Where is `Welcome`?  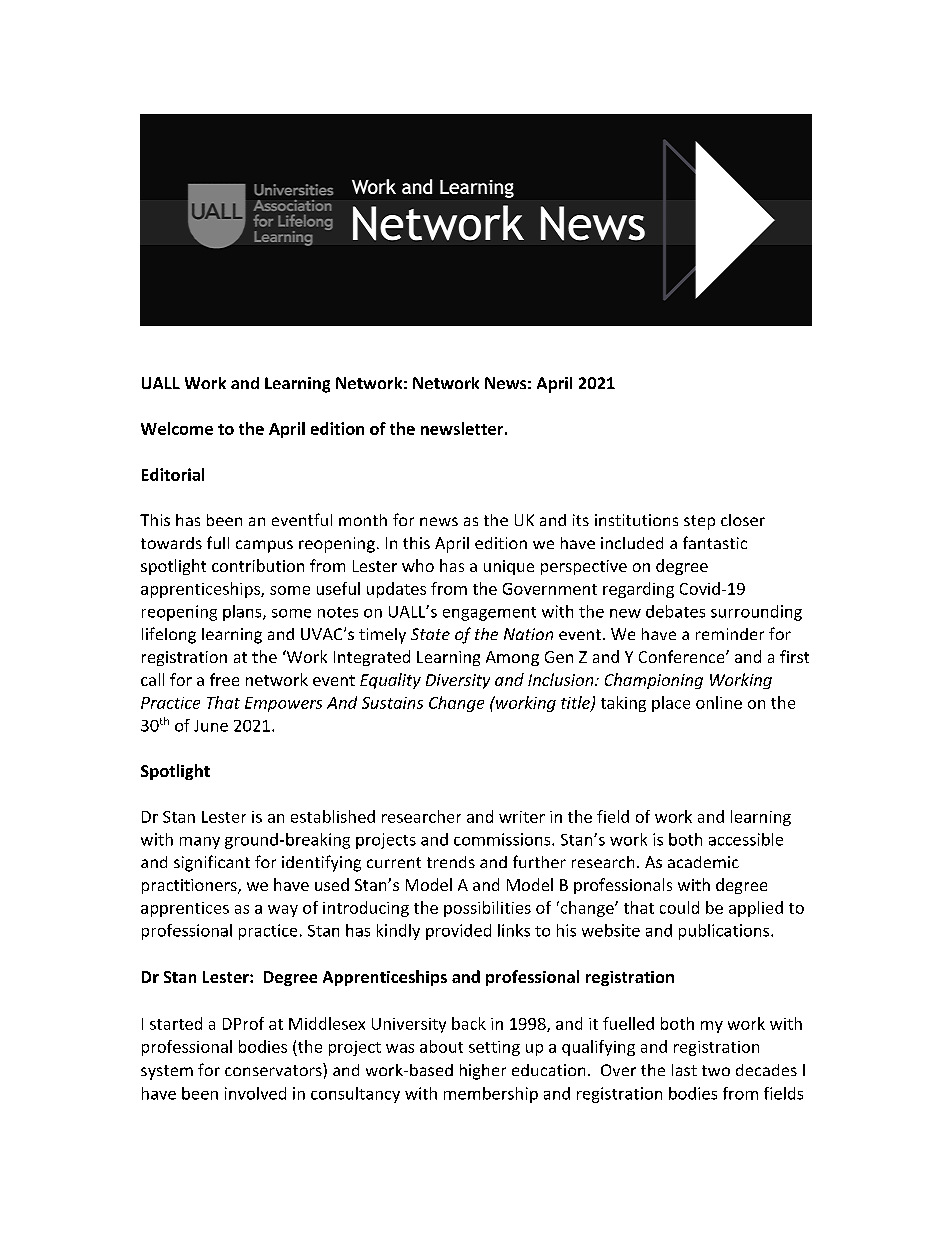
Welcome is located at coordinates (177, 428).
